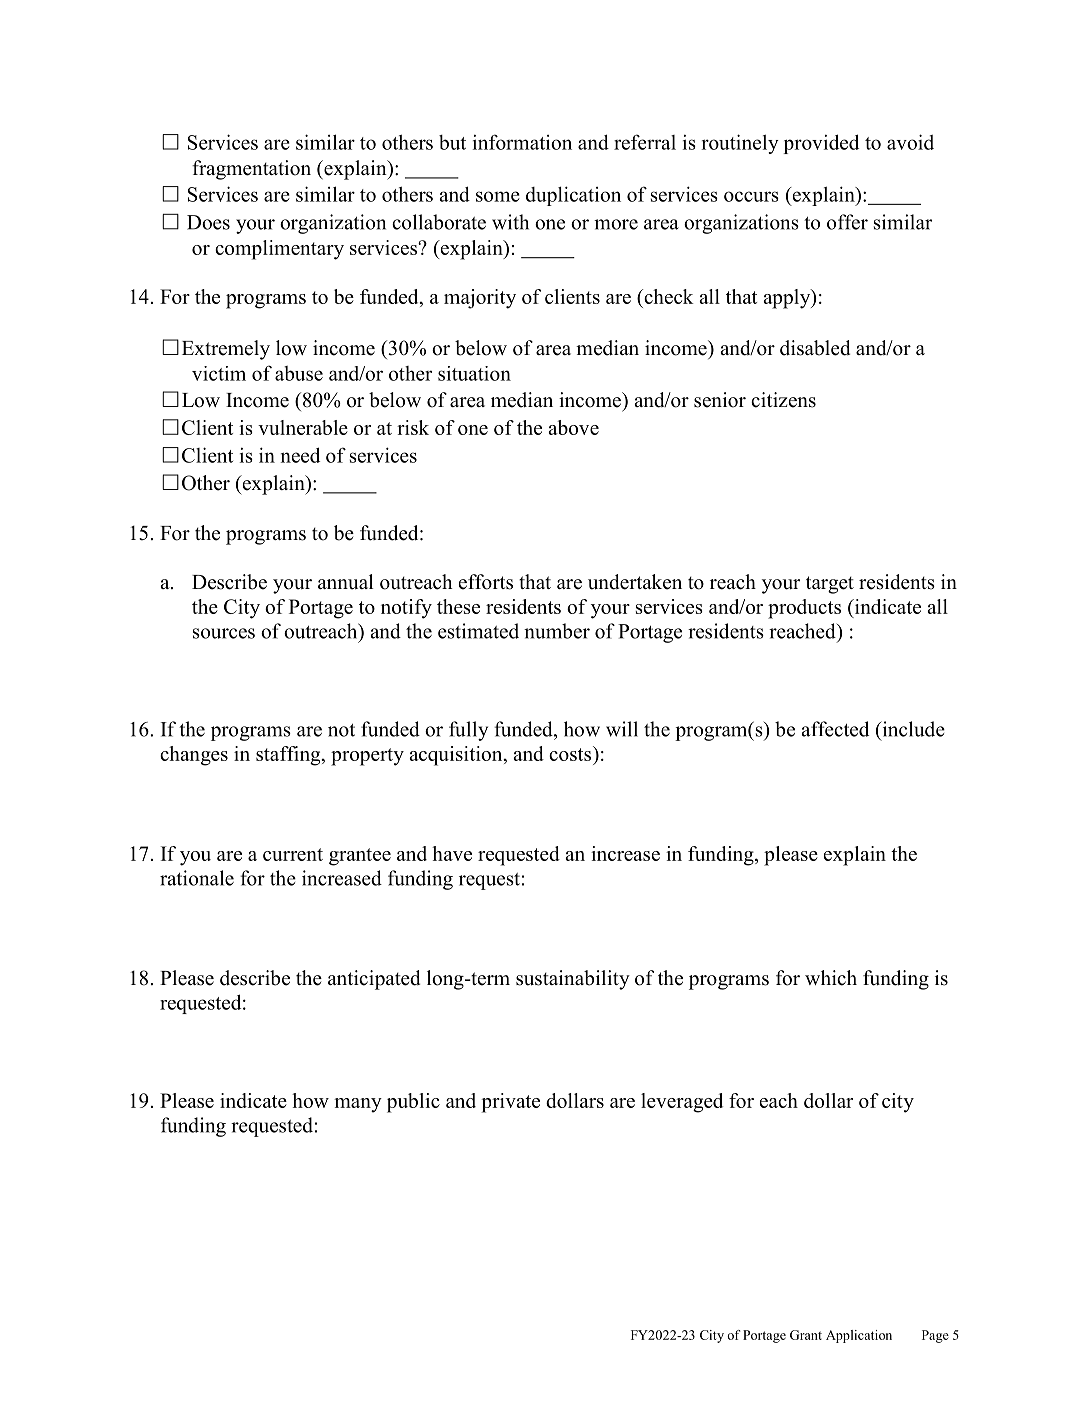 The width and height of the screenshot is (1087, 1407). Describe the element at coordinates (835, 729) in the screenshot. I see `affected` at that location.
